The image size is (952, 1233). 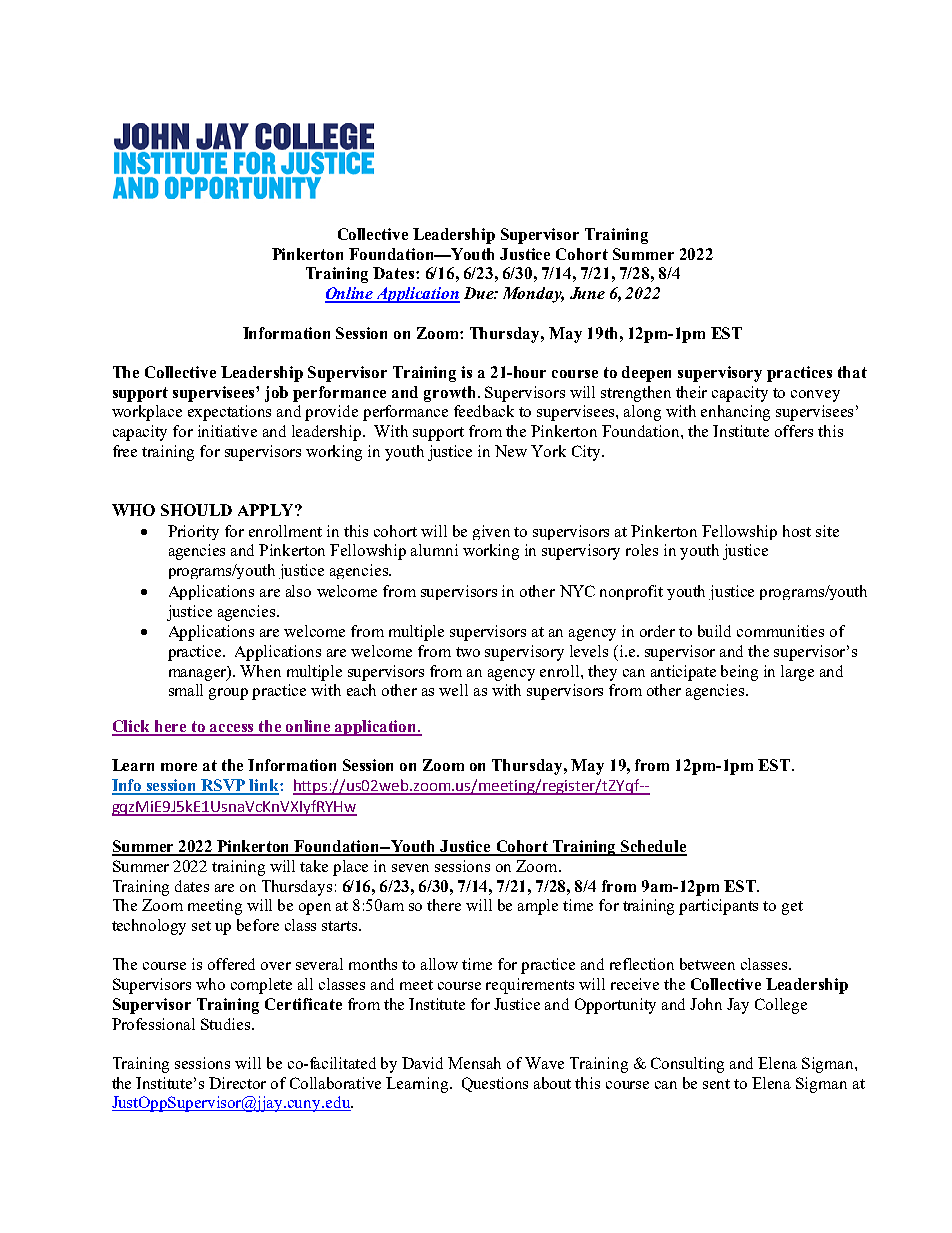 I want to click on given, so click(x=491, y=532).
